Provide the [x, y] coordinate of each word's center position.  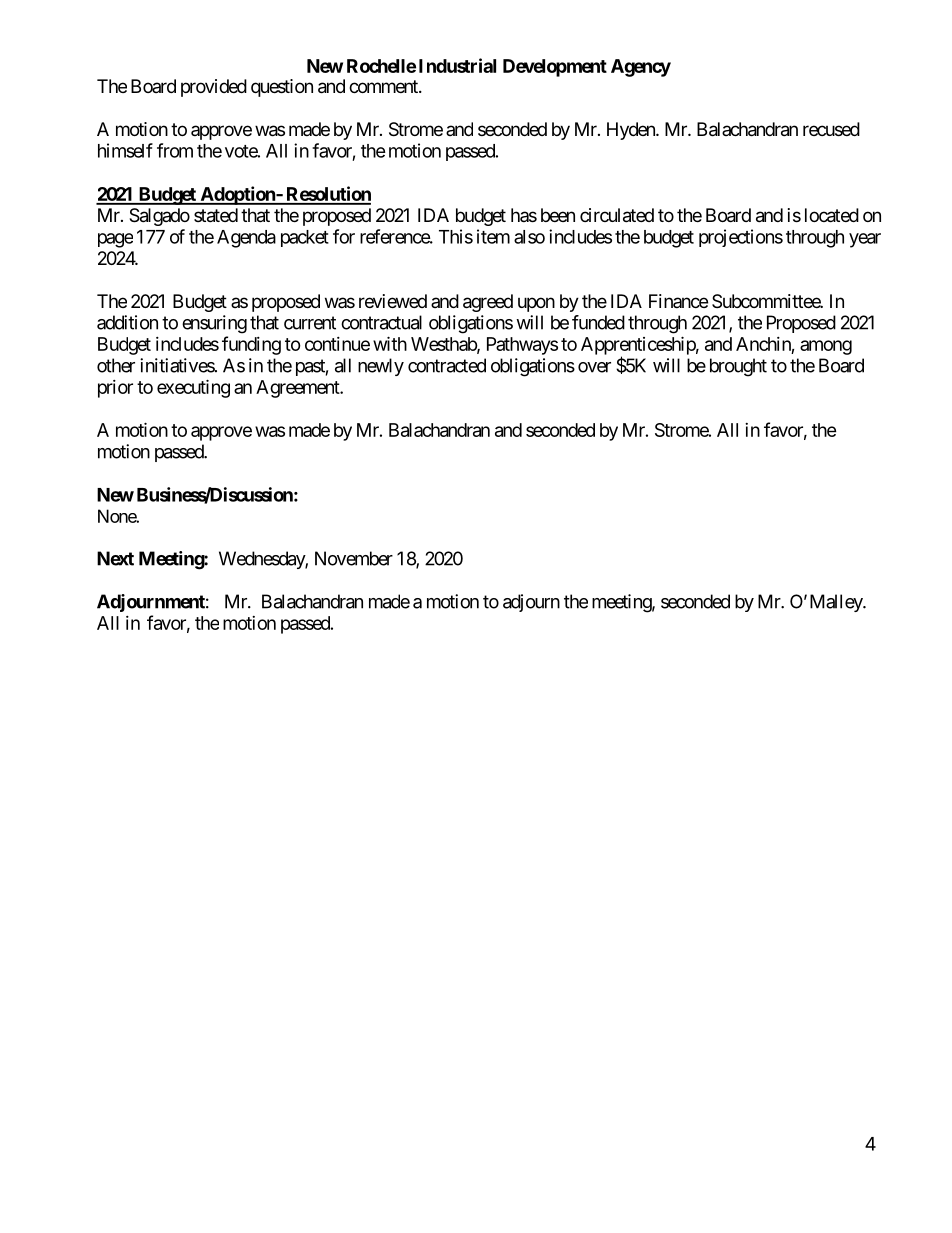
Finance [678, 301]
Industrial [457, 65]
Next [115, 558]
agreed [488, 303]
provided [214, 88]
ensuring [214, 324]
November [354, 558]
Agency [641, 68]
